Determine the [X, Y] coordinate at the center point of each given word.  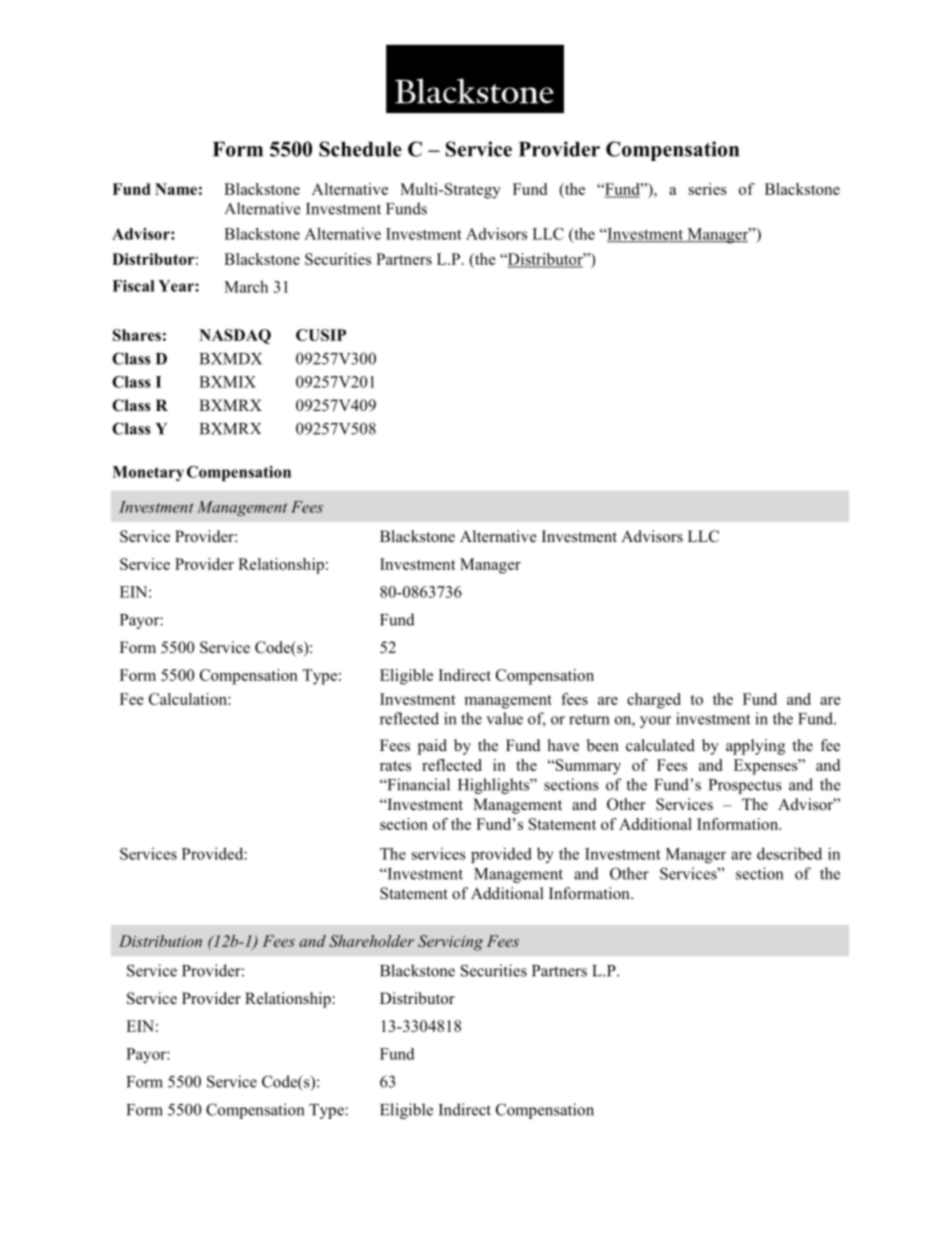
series [708, 189]
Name [176, 189]
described [789, 853]
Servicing [450, 943]
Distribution [160, 941]
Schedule [360, 149]
